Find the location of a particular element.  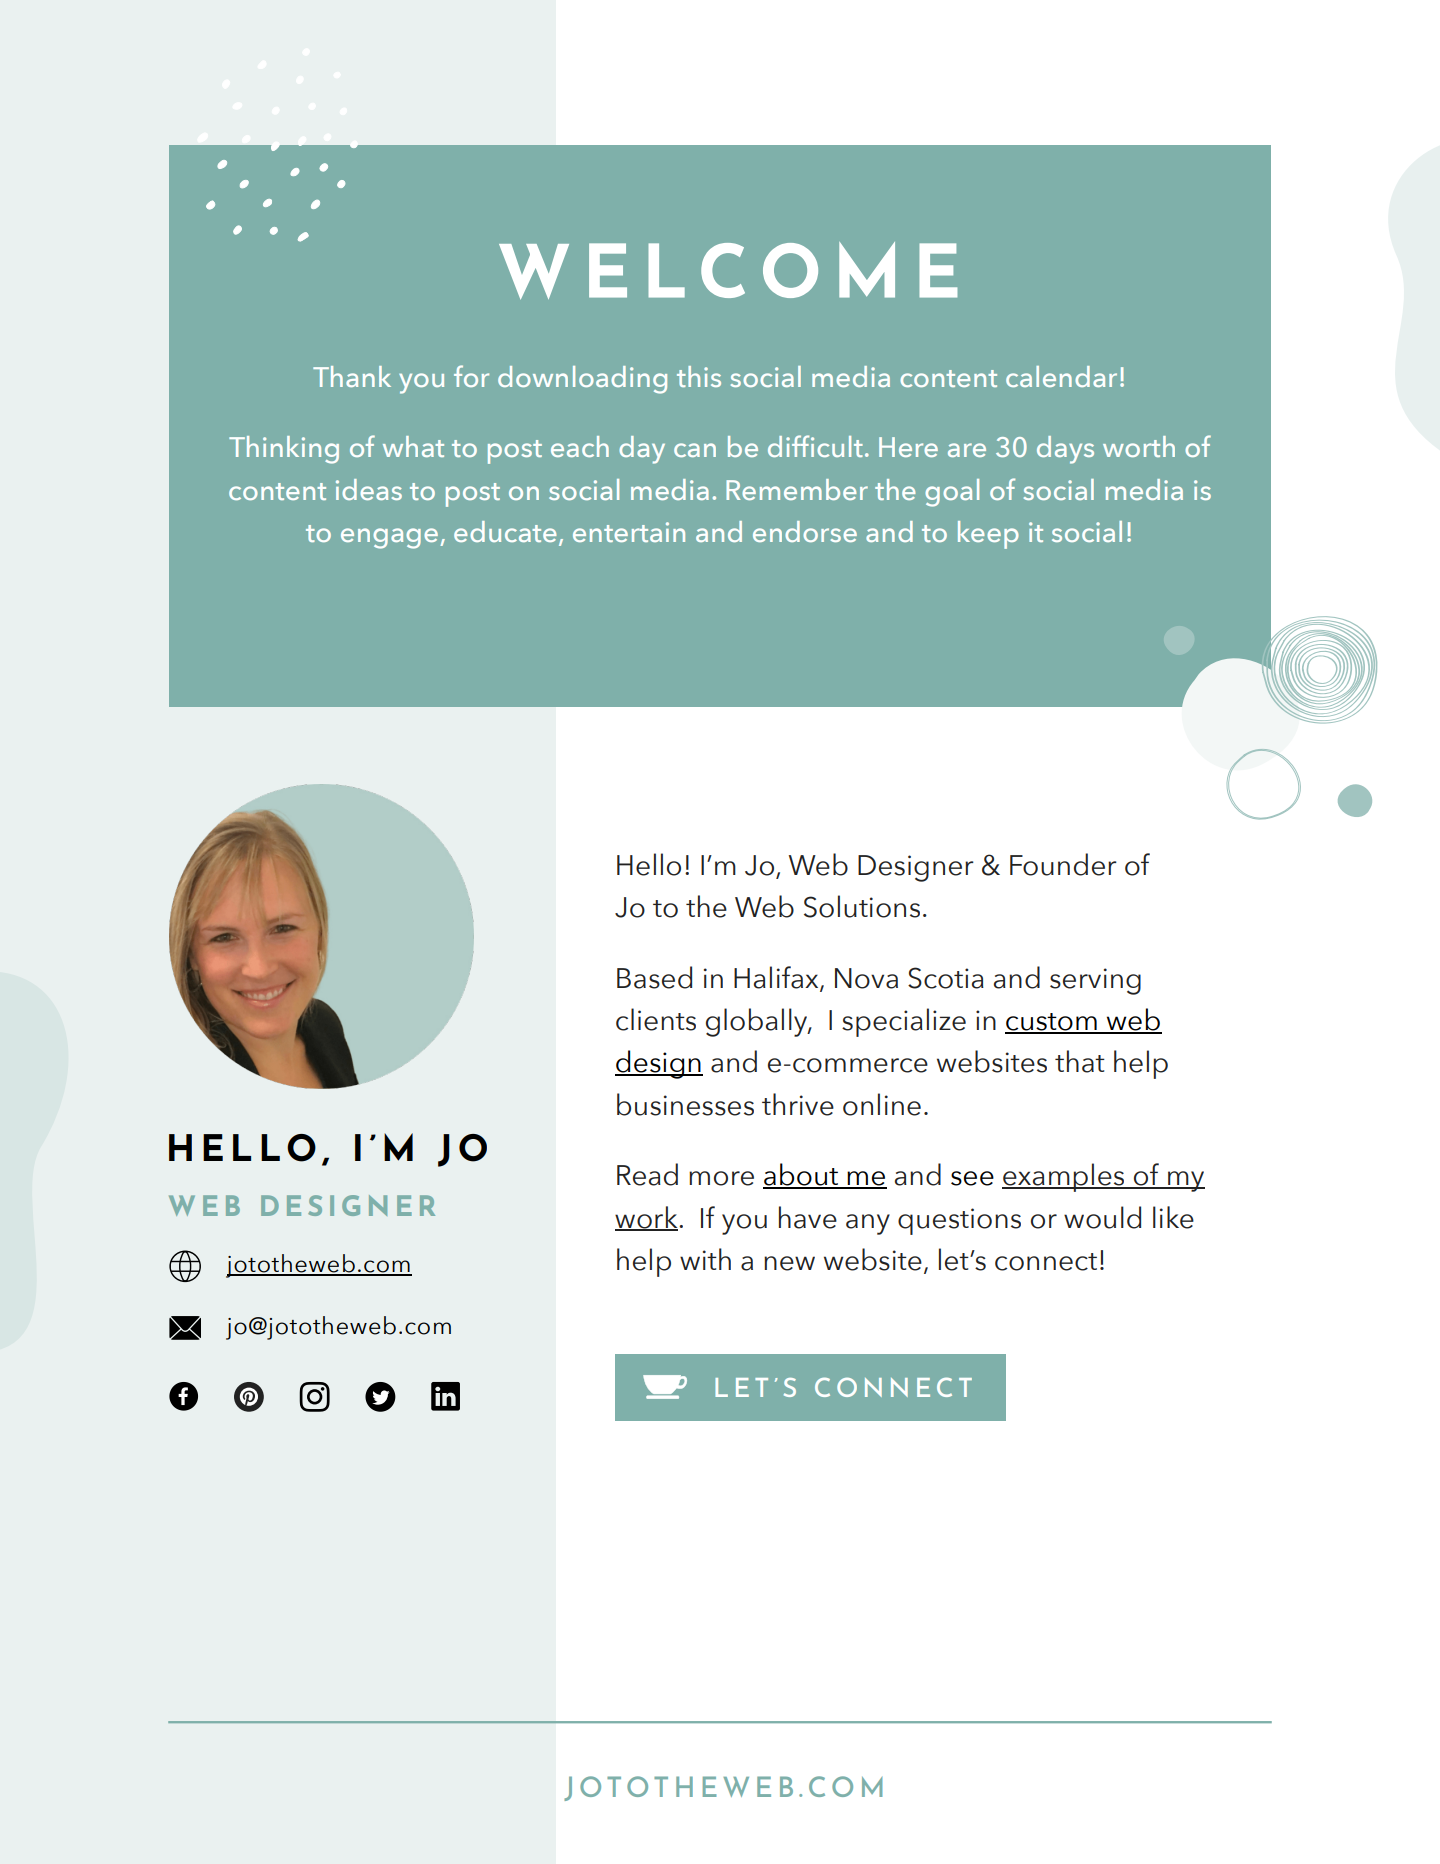

days is located at coordinates (1065, 450).
